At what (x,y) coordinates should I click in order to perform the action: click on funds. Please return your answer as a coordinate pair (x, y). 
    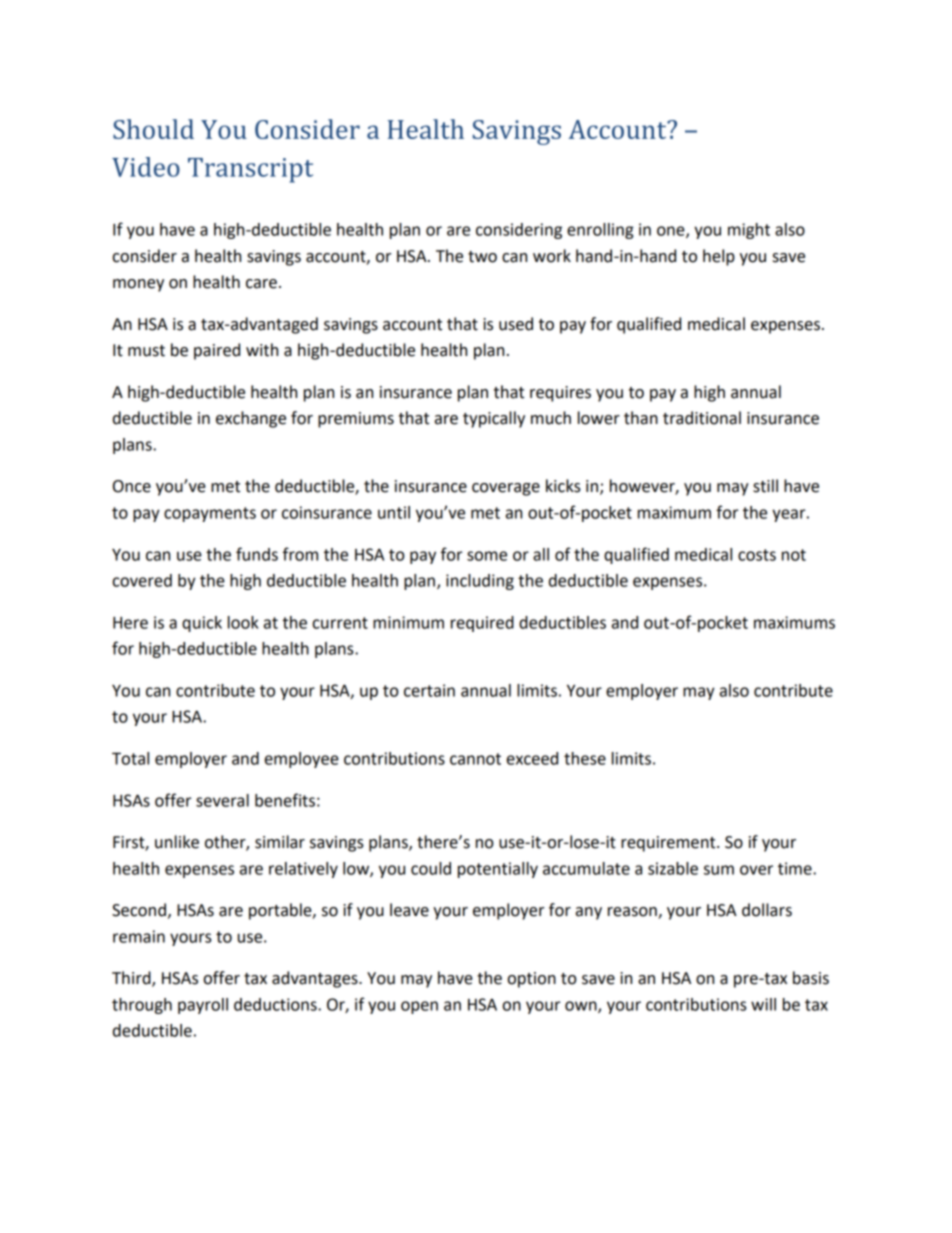
    Looking at the image, I should click on (257, 554).
